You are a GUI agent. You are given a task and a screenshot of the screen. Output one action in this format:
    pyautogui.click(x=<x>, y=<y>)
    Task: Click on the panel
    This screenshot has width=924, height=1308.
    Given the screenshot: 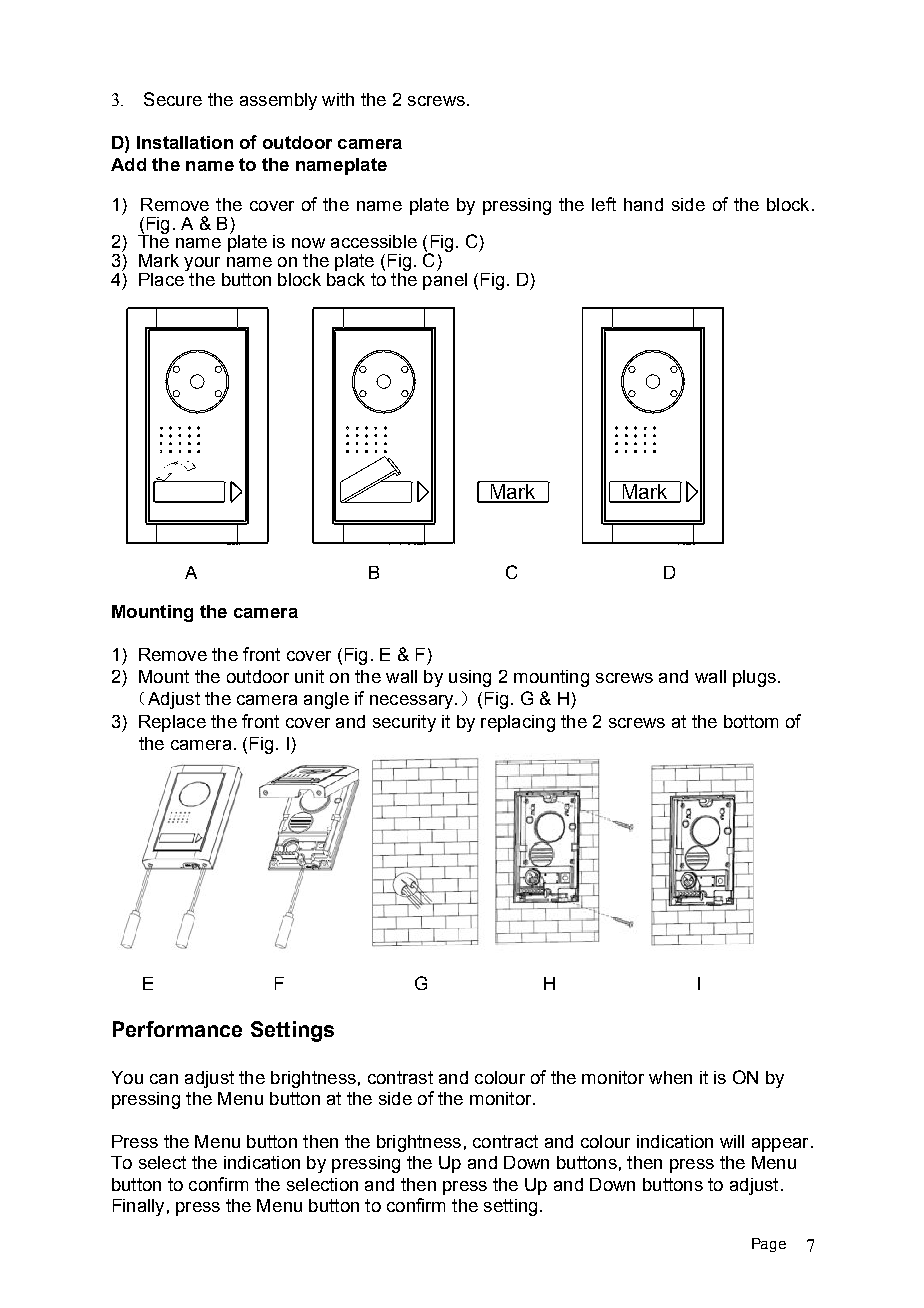 What is the action you would take?
    pyautogui.click(x=445, y=280)
